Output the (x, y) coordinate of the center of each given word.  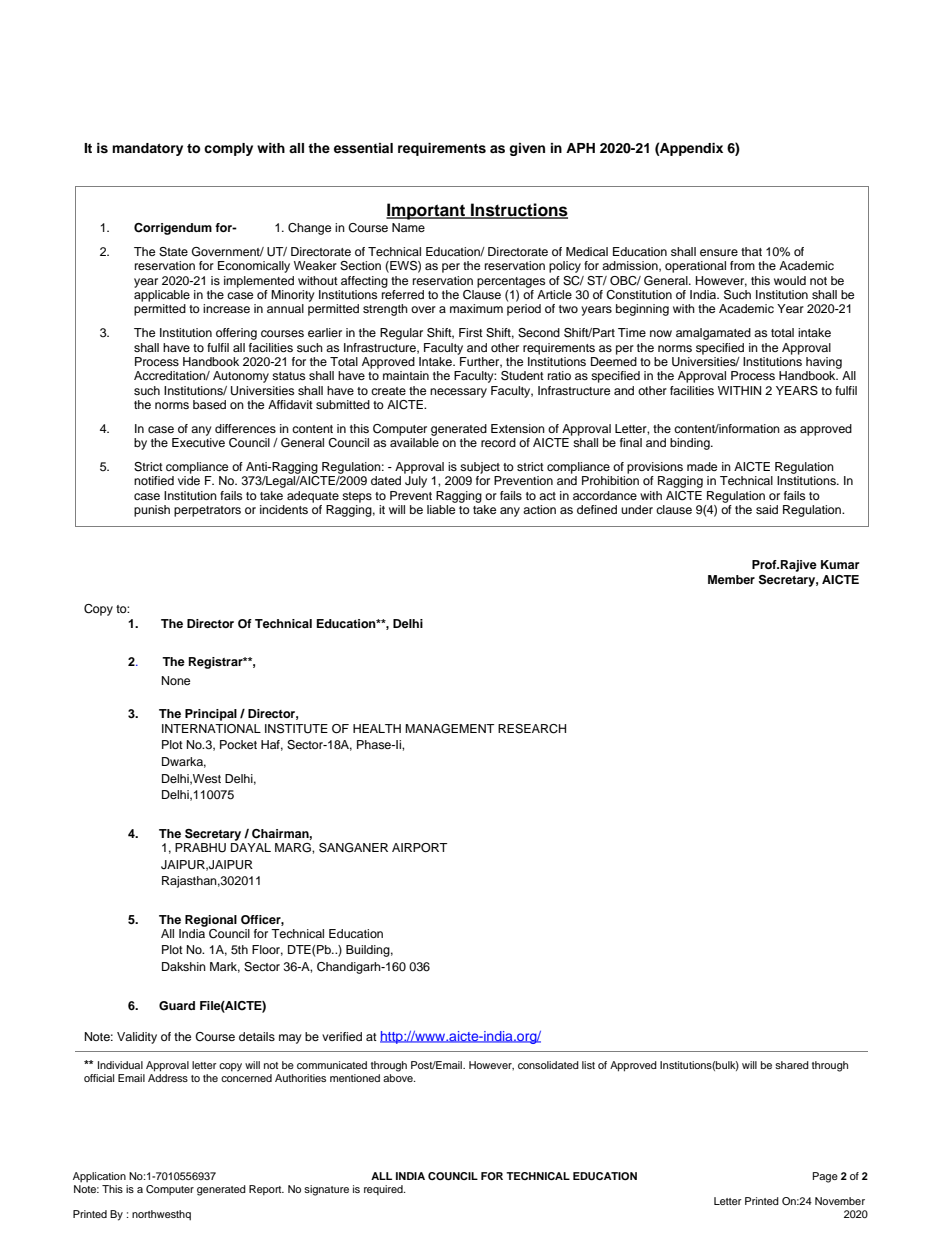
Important (426, 211)
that (751, 251)
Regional (211, 921)
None (176, 680)
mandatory (147, 149)
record (498, 442)
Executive (198, 442)
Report (266, 1190)
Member (731, 579)
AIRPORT (420, 848)
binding (691, 444)
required (384, 1190)
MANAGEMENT (450, 729)
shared (792, 1065)
